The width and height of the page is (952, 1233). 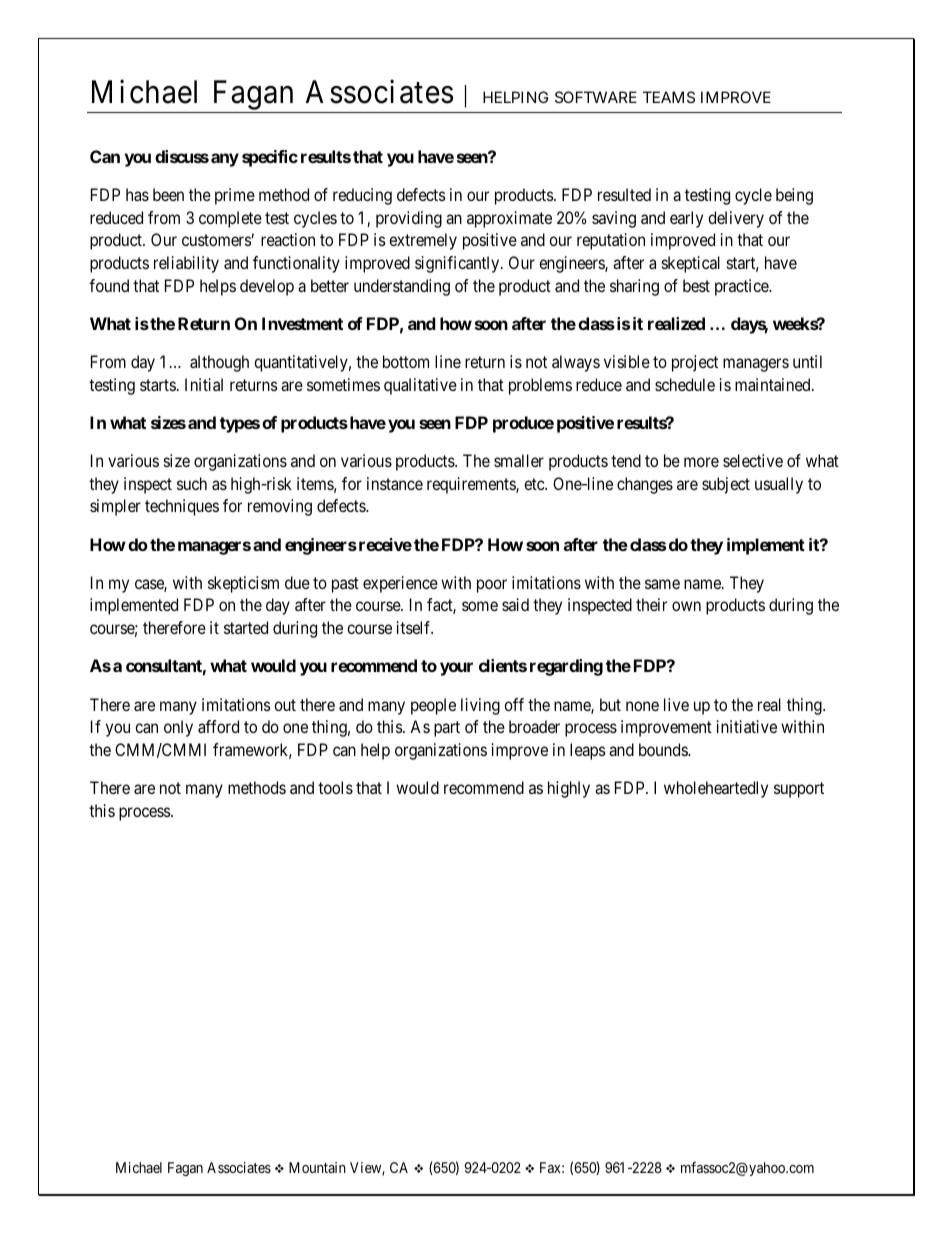 What do you see at coordinates (168, 194) in the page?
I see `been` at bounding box center [168, 194].
